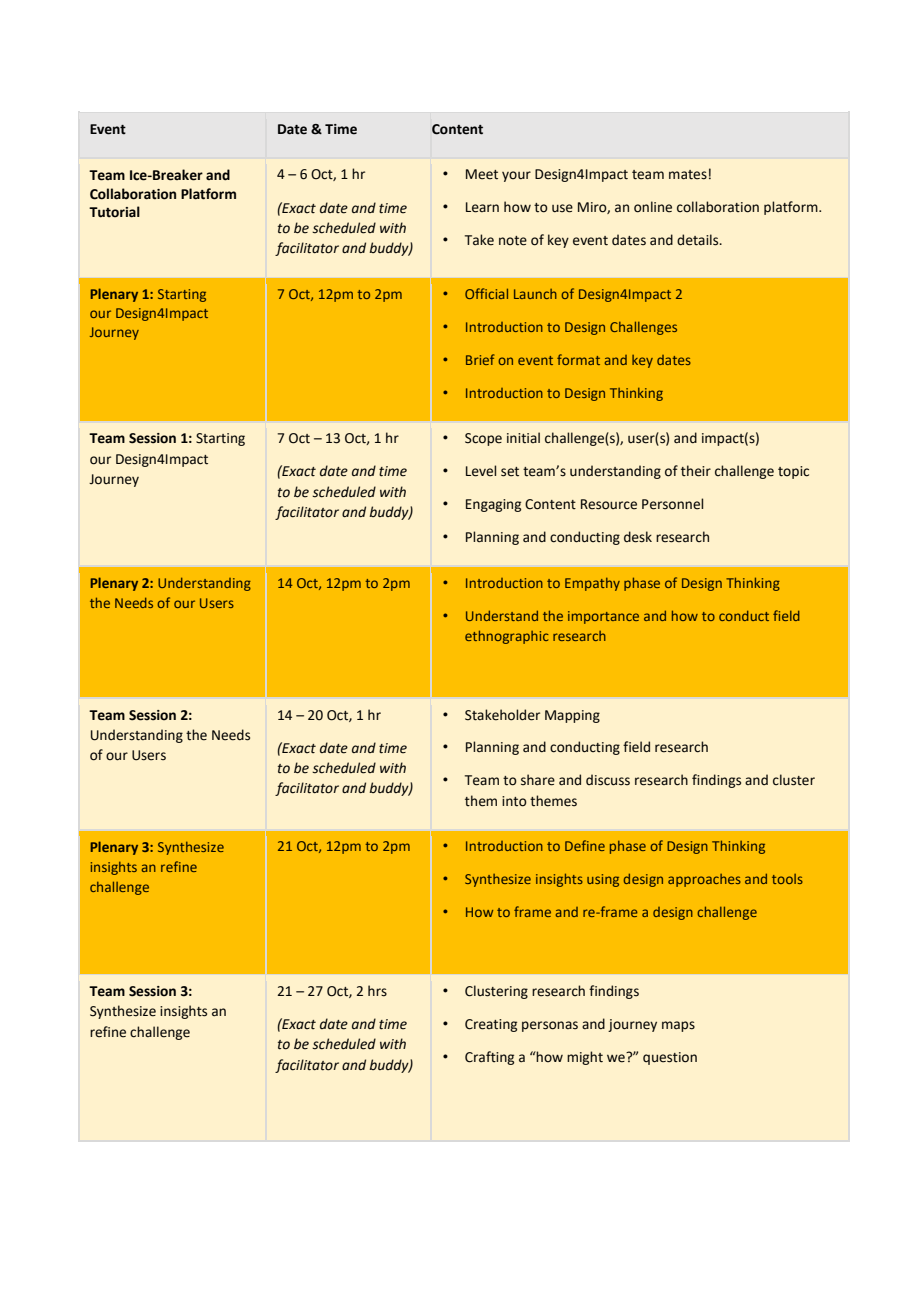 This document has height=1308, width=924. What do you see at coordinates (696, 471) in the document?
I see `their` at bounding box center [696, 471].
